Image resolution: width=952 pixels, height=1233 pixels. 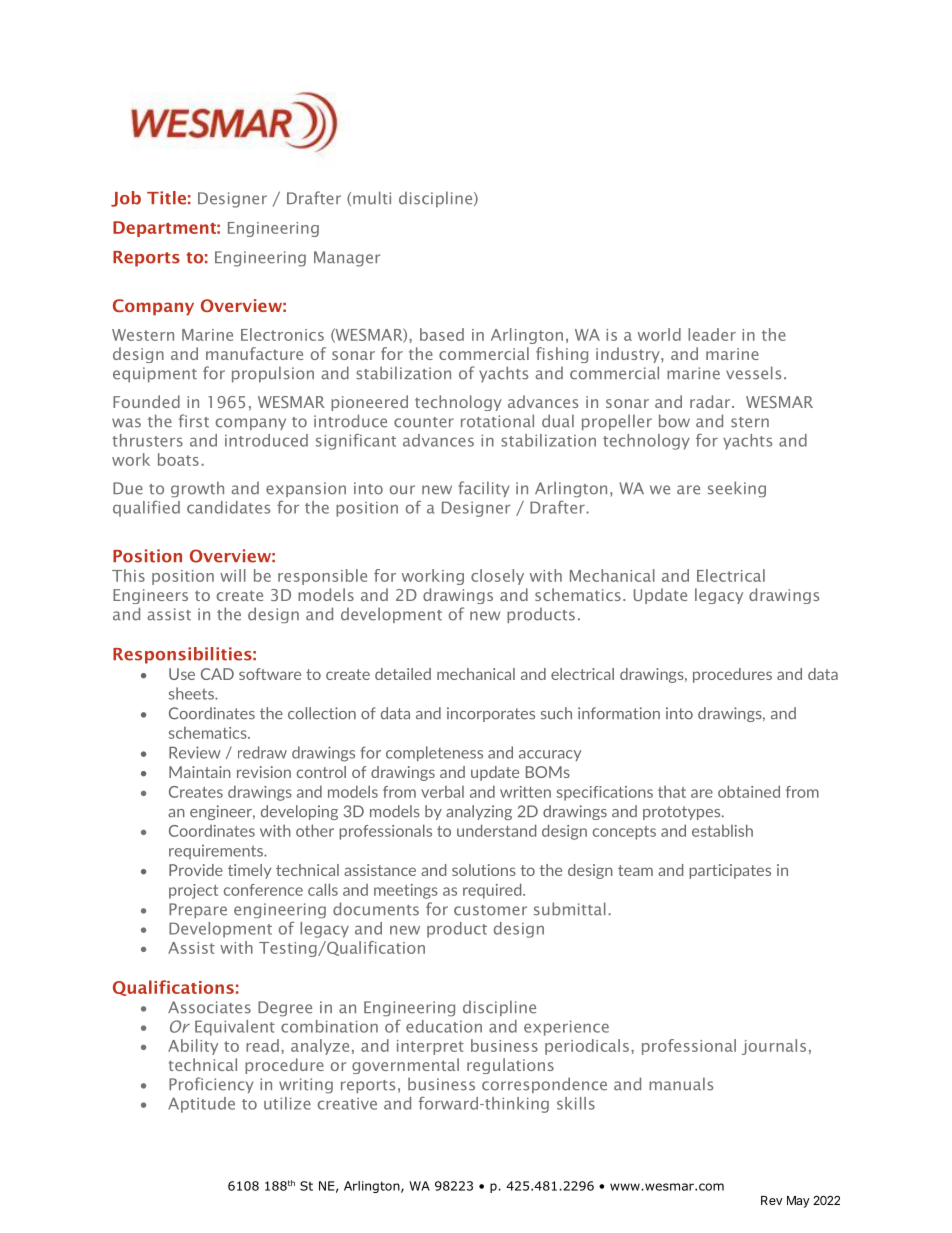 What do you see at coordinates (544, 1085) in the screenshot?
I see `correspondence` at bounding box center [544, 1085].
